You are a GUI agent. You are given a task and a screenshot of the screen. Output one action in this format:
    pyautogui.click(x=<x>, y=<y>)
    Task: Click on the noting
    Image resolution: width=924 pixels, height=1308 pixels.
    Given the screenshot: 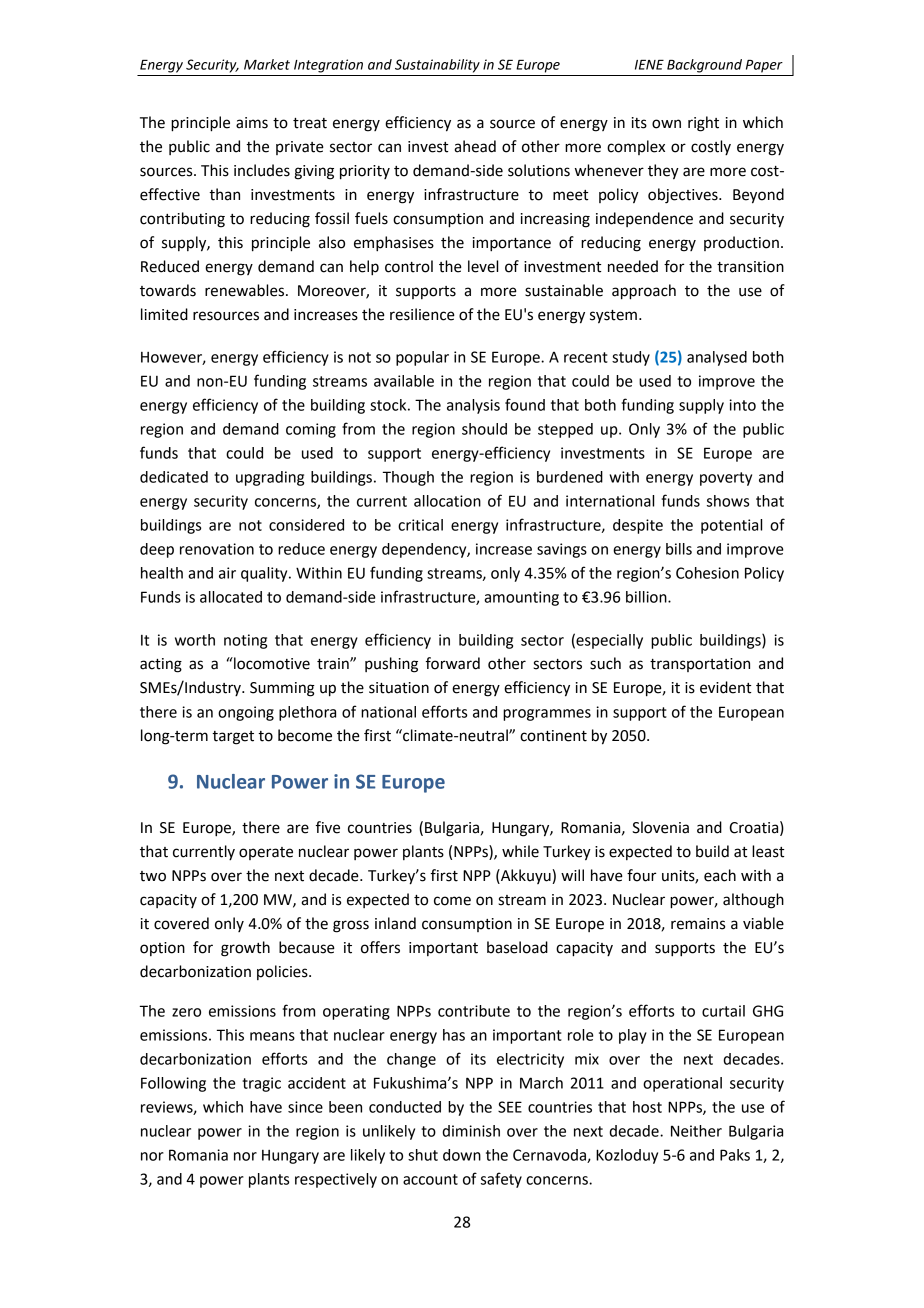 What is the action you would take?
    pyautogui.click(x=245, y=641)
